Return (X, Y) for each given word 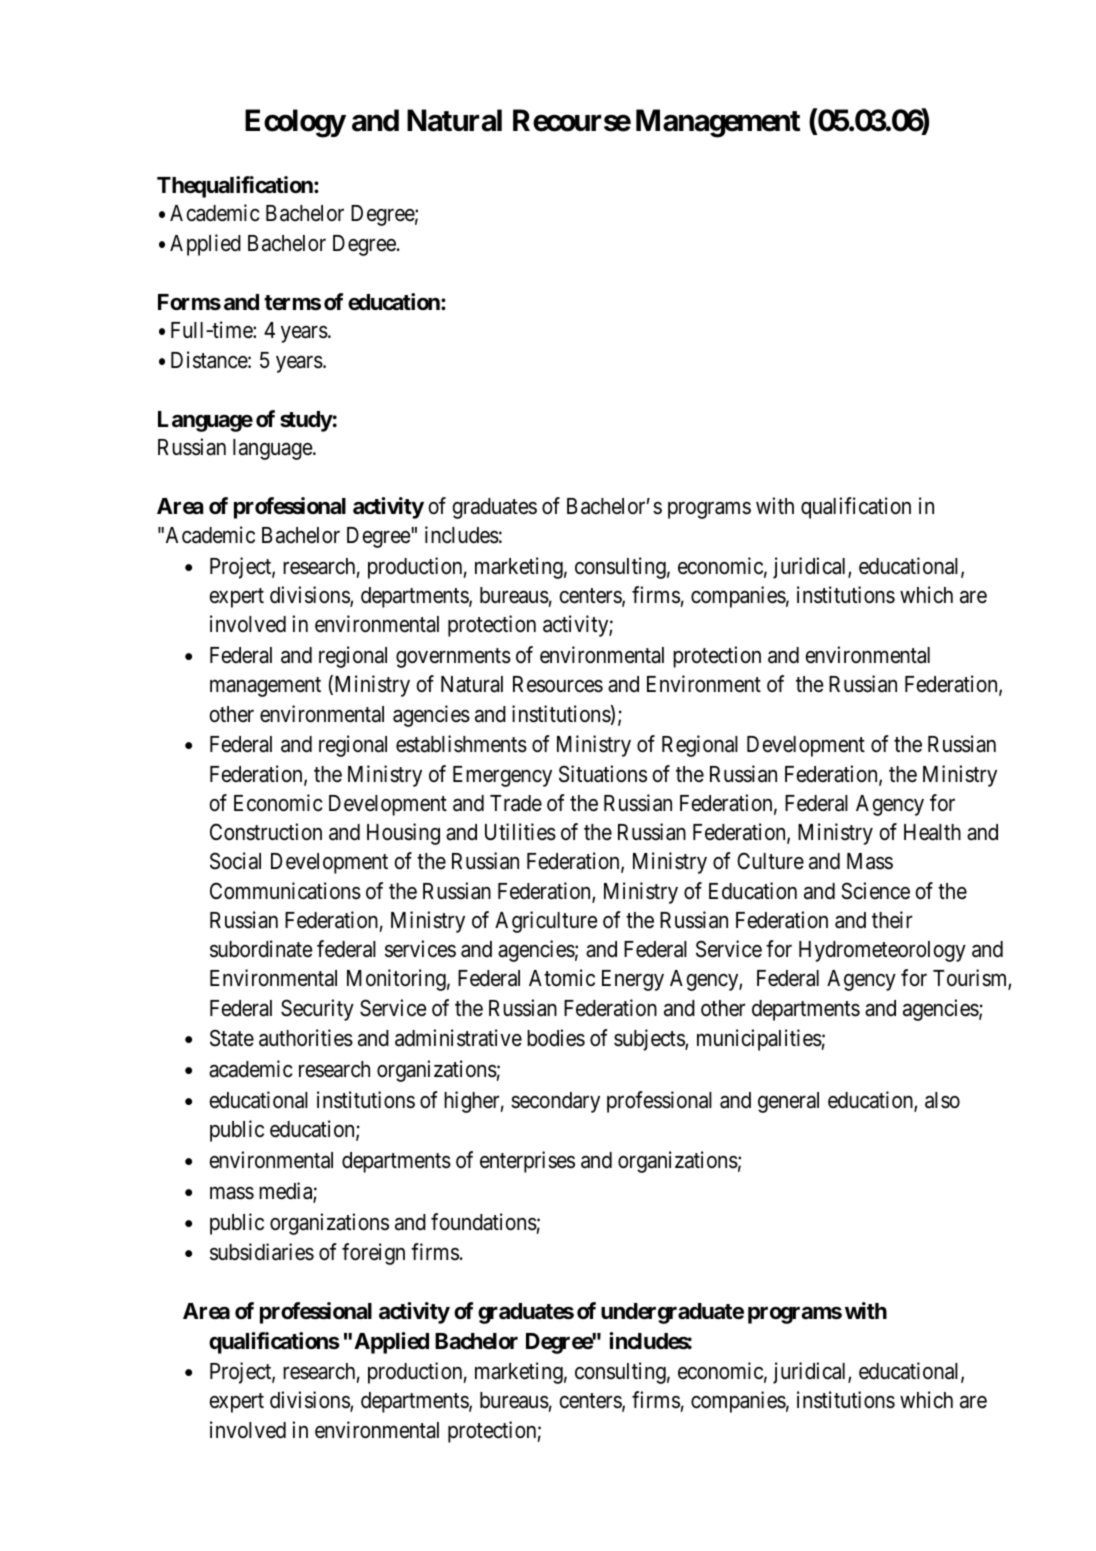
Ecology (295, 123)
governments (453, 658)
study (306, 421)
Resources (558, 684)
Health (932, 832)
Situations (603, 774)
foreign (373, 1254)
